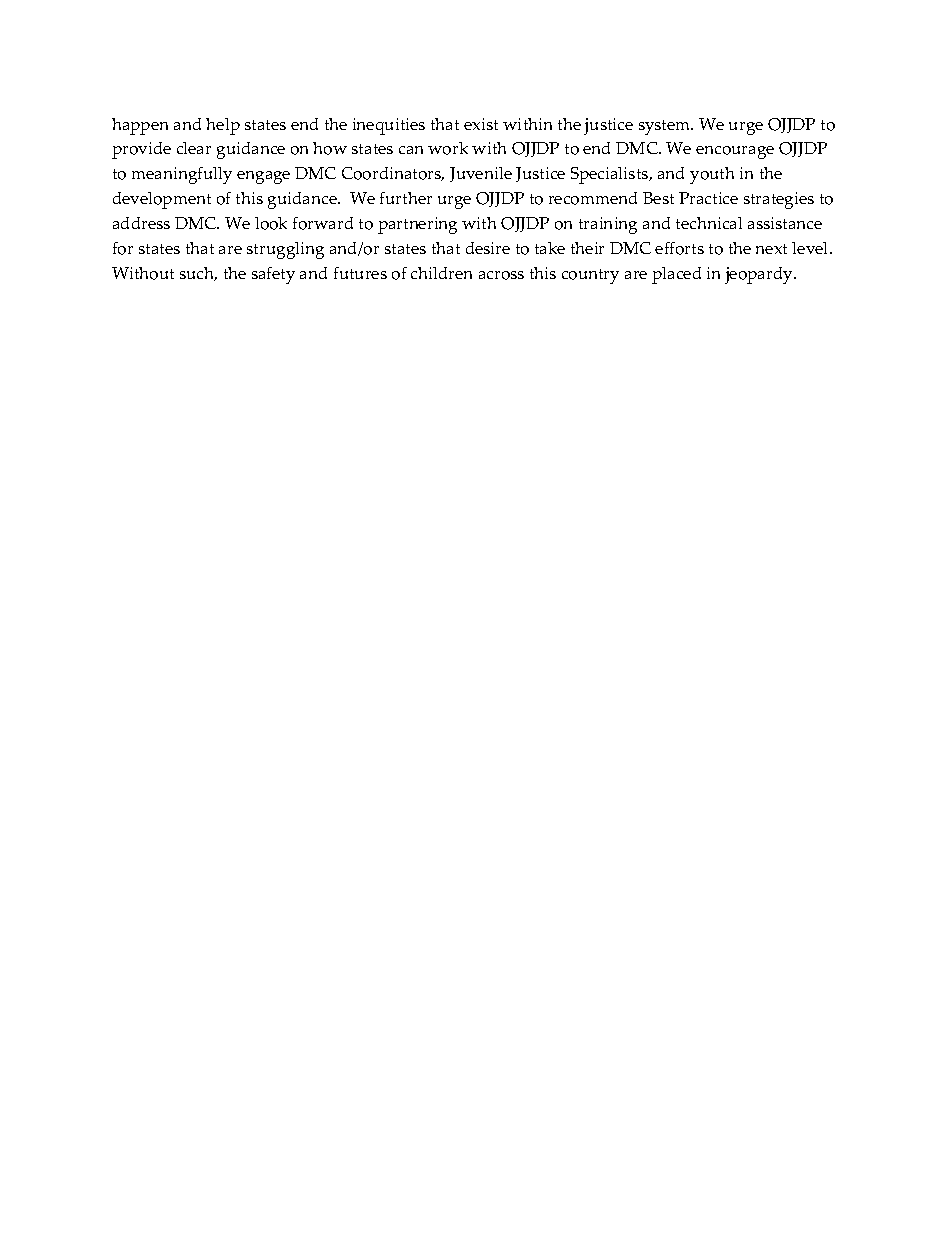  I want to click on Juvenile, so click(481, 174).
